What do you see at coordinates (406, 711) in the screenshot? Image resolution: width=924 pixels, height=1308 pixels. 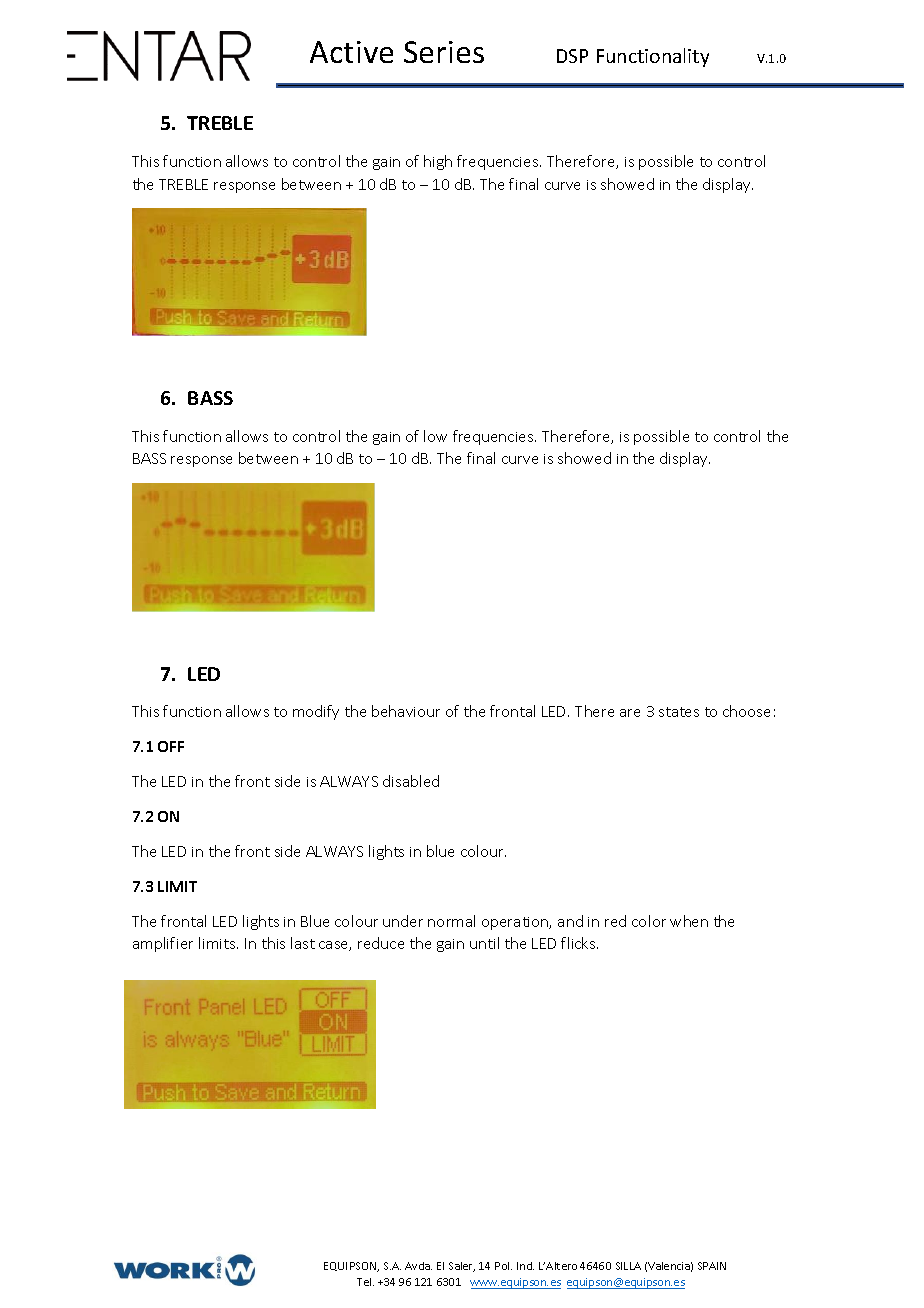 I see `behaviour` at bounding box center [406, 711].
